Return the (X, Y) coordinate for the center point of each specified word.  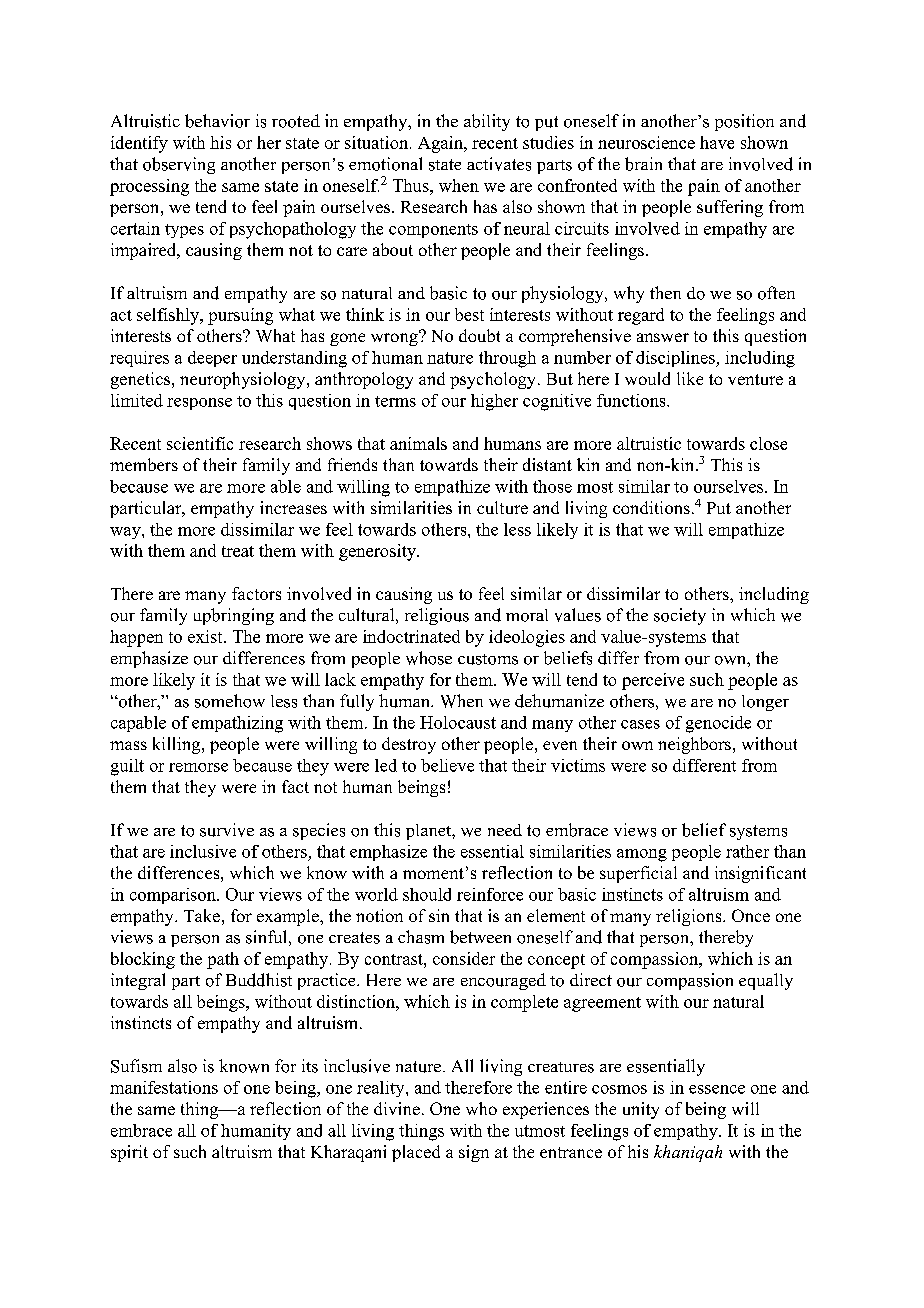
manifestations (164, 1087)
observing (179, 165)
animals (418, 443)
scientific (200, 443)
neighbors (694, 745)
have (717, 142)
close (768, 443)
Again (441, 144)
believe (447, 765)
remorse (198, 767)
